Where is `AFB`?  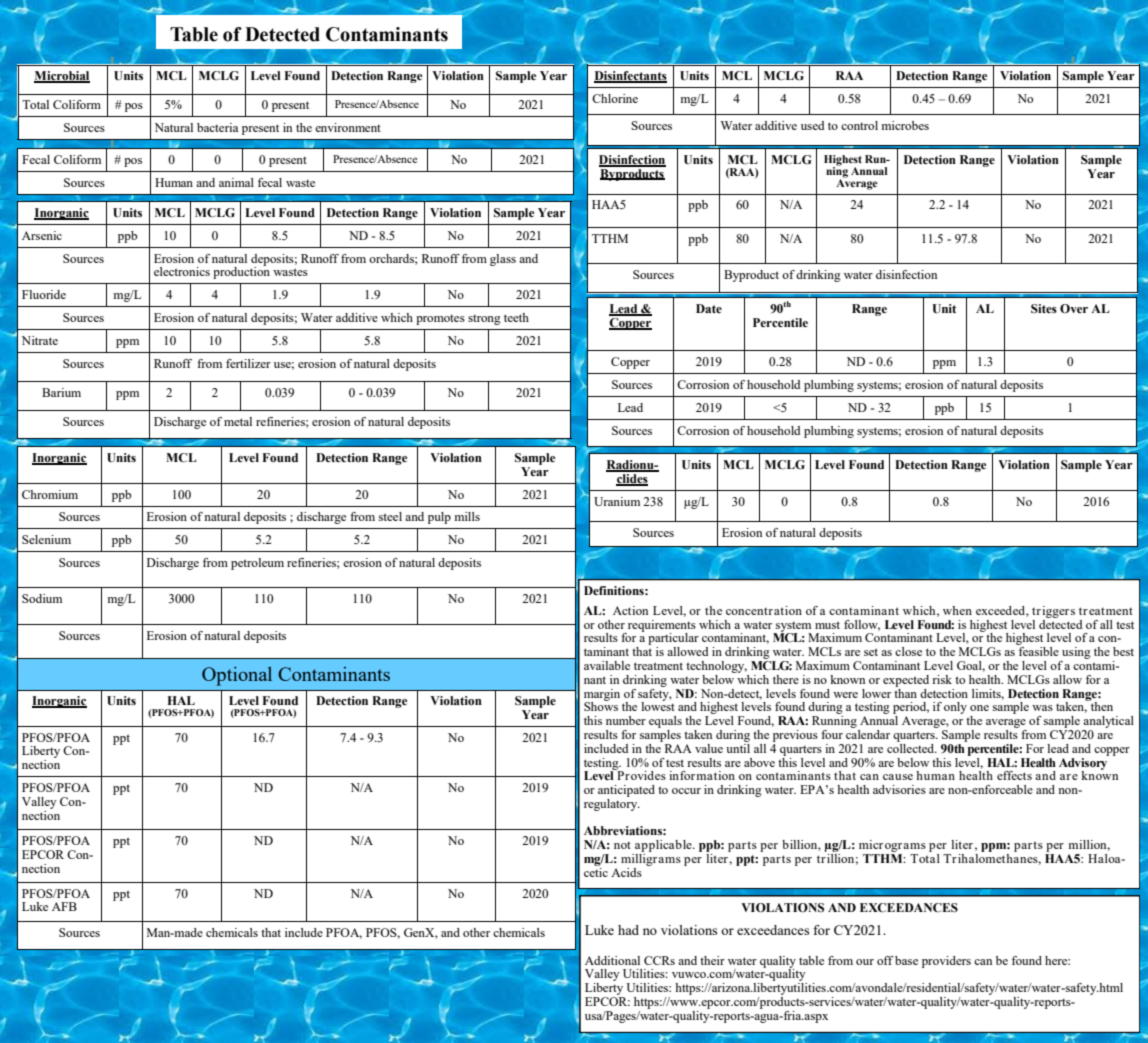
AFB is located at coordinates (64, 906).
